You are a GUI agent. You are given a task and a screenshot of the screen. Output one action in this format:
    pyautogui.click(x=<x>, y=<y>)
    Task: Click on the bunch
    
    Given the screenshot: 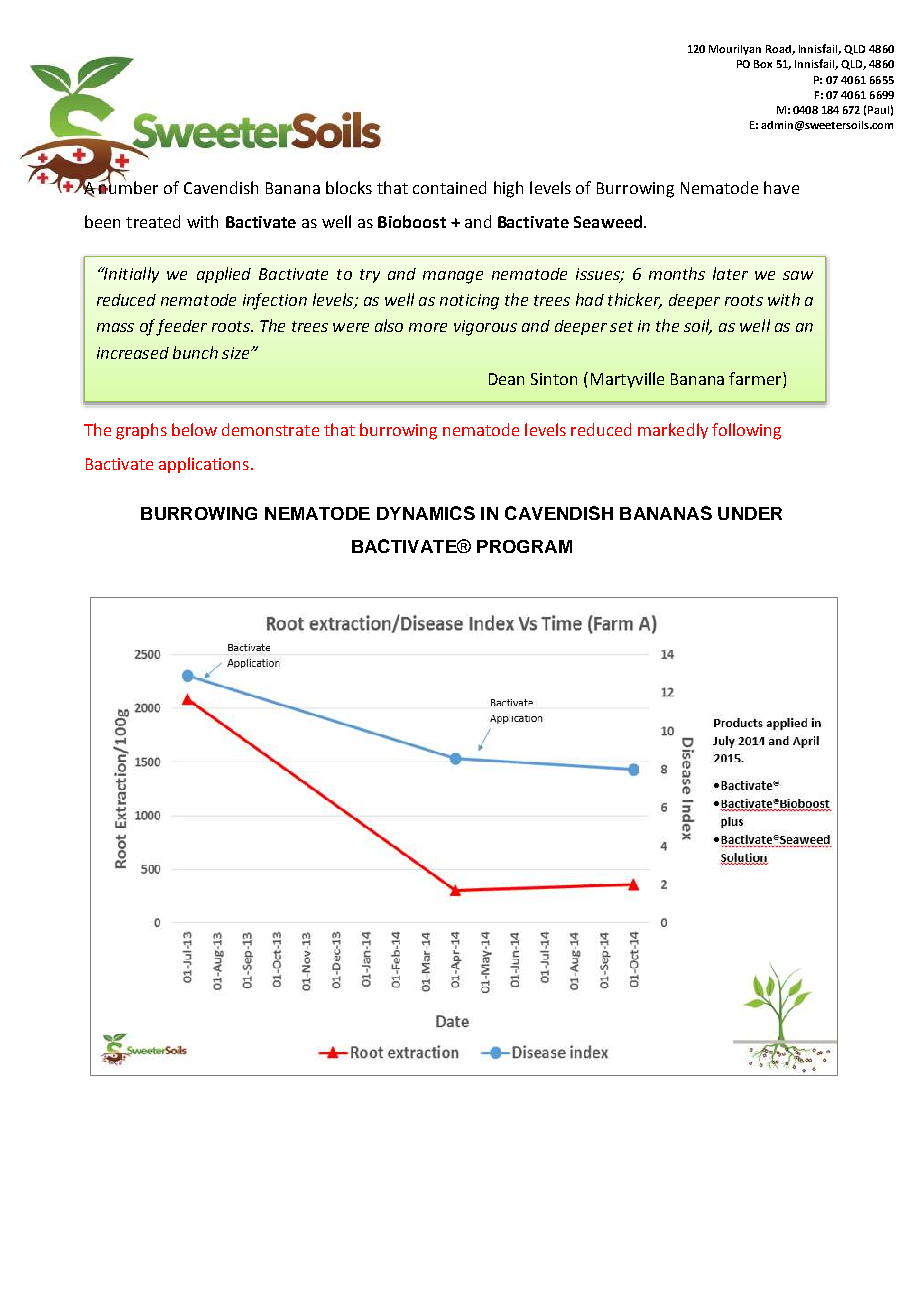 What is the action you would take?
    pyautogui.click(x=195, y=352)
